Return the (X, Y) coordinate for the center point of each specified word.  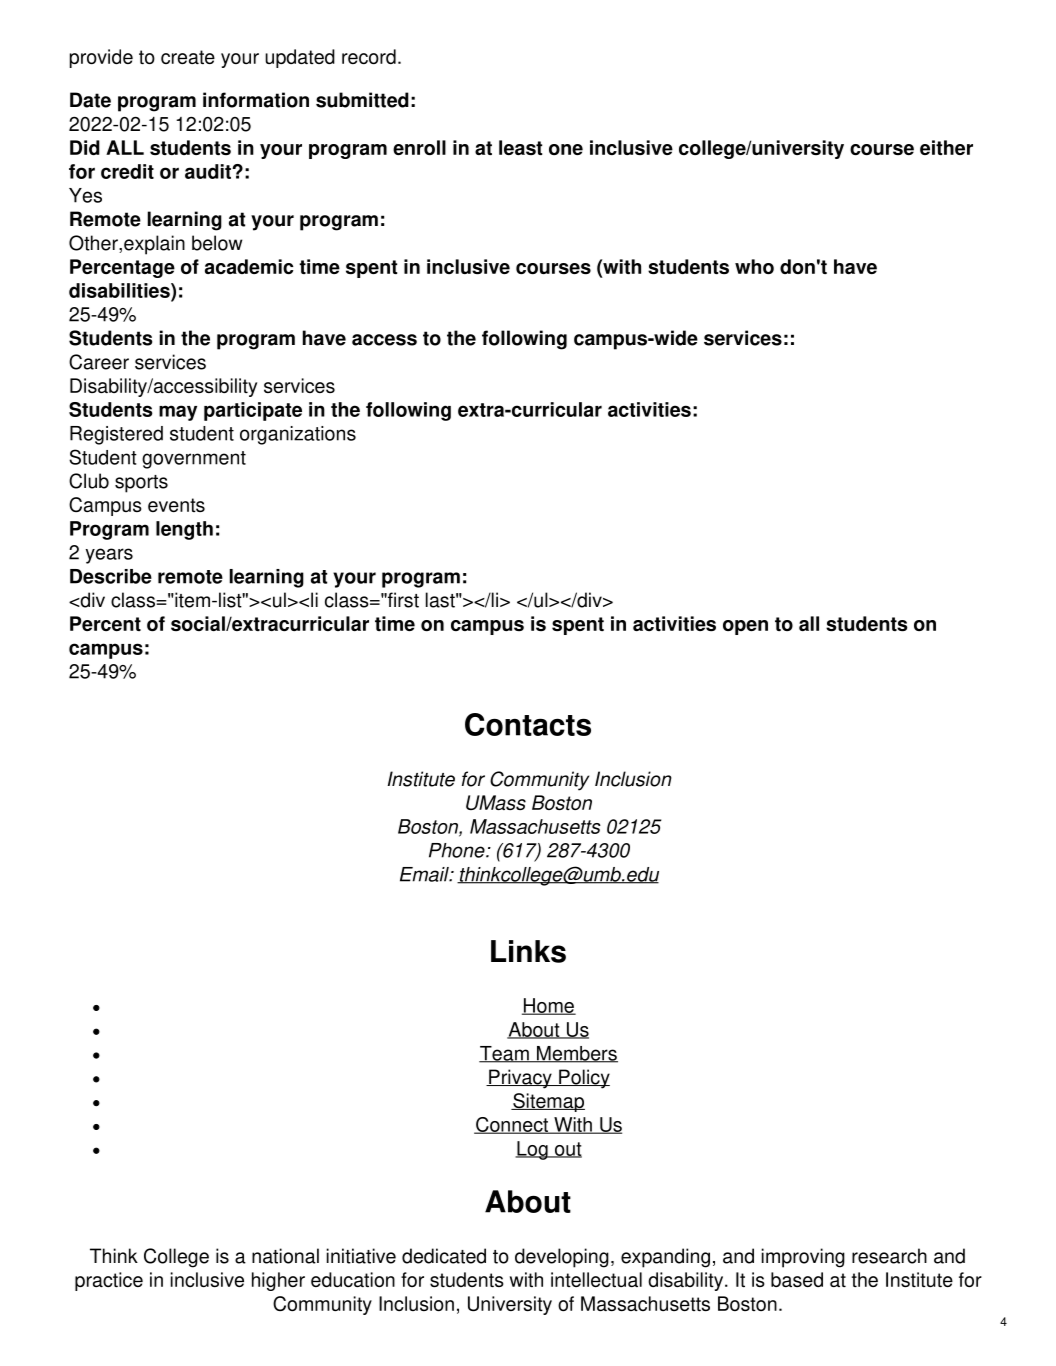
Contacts (528, 724)
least (520, 147)
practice (109, 1281)
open (745, 627)
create (188, 57)
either (946, 147)
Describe (111, 576)
